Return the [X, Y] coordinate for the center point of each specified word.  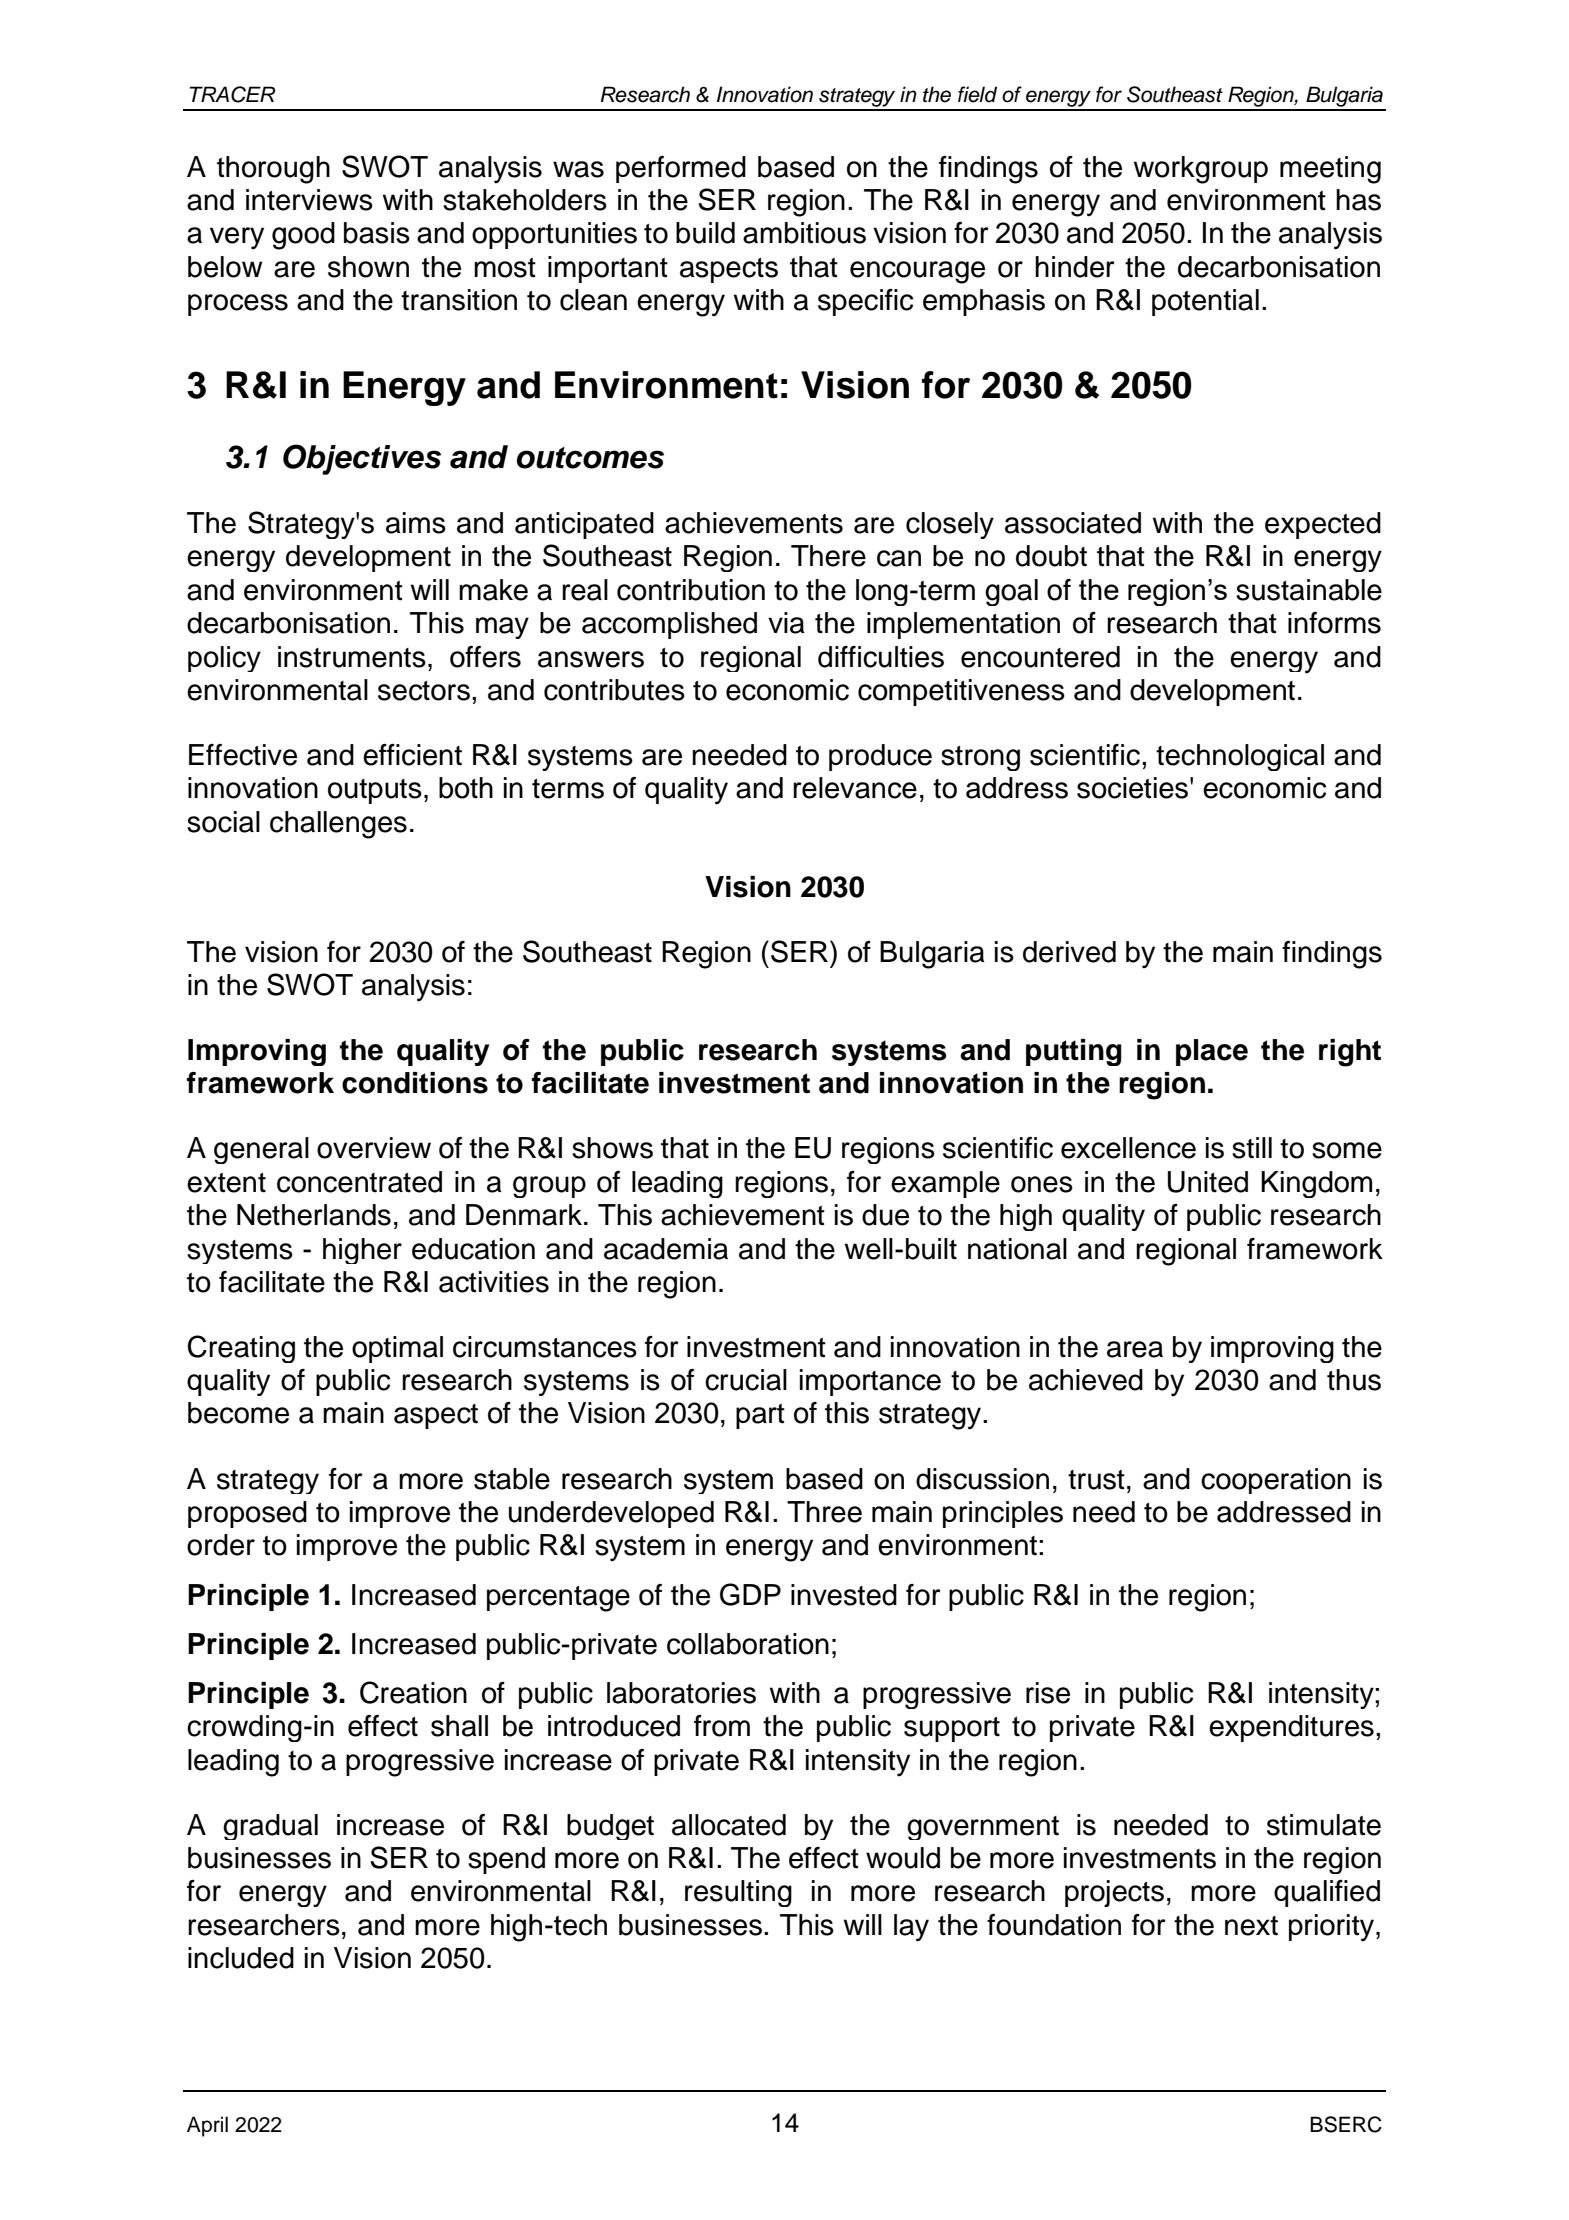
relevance [855, 788]
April [207, 2126]
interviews [309, 200]
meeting [1330, 170]
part [760, 1416]
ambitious [804, 233]
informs [1334, 623]
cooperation [1276, 1481]
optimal [397, 1349]
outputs [375, 791]
